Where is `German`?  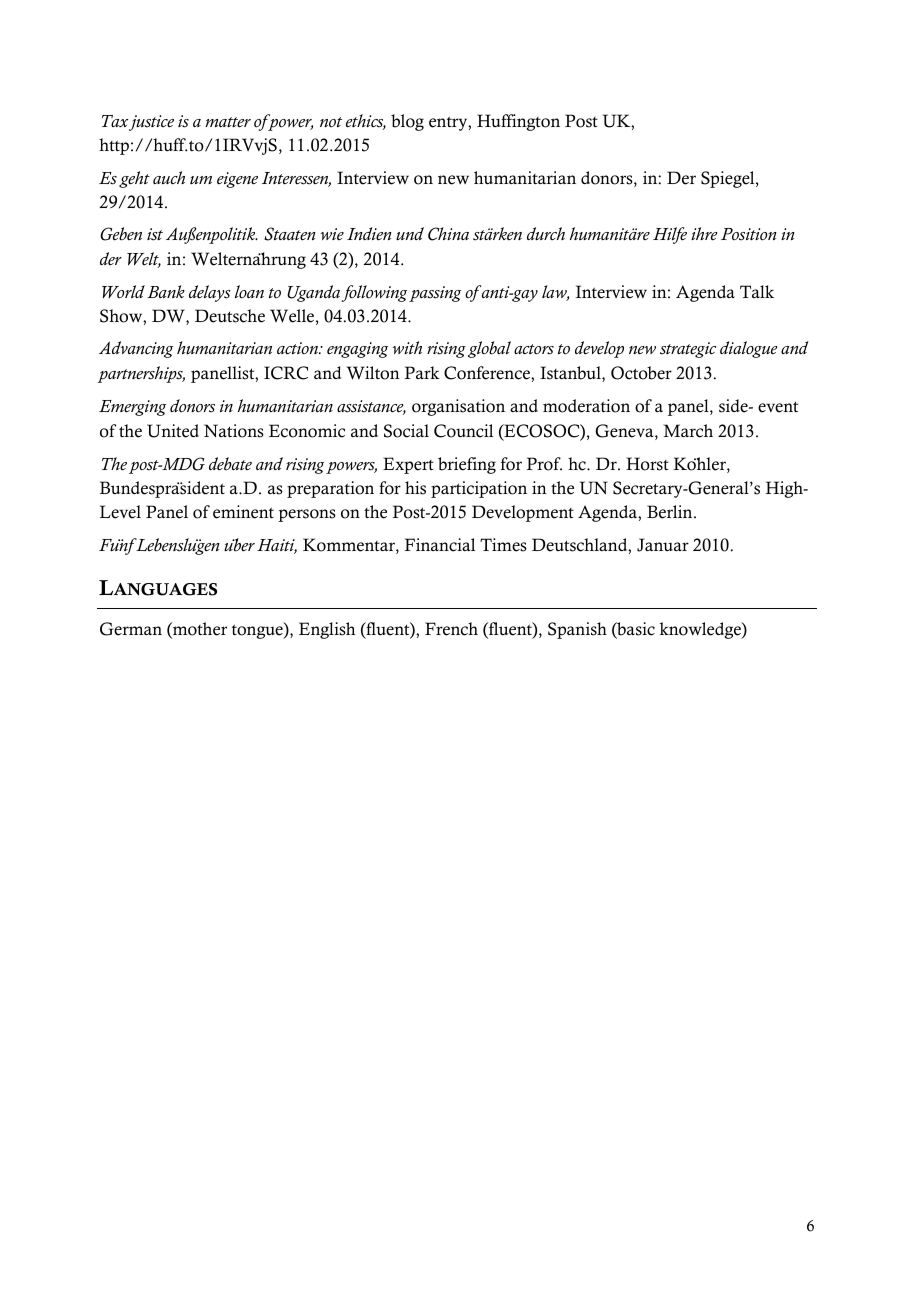
German is located at coordinates (131, 629).
